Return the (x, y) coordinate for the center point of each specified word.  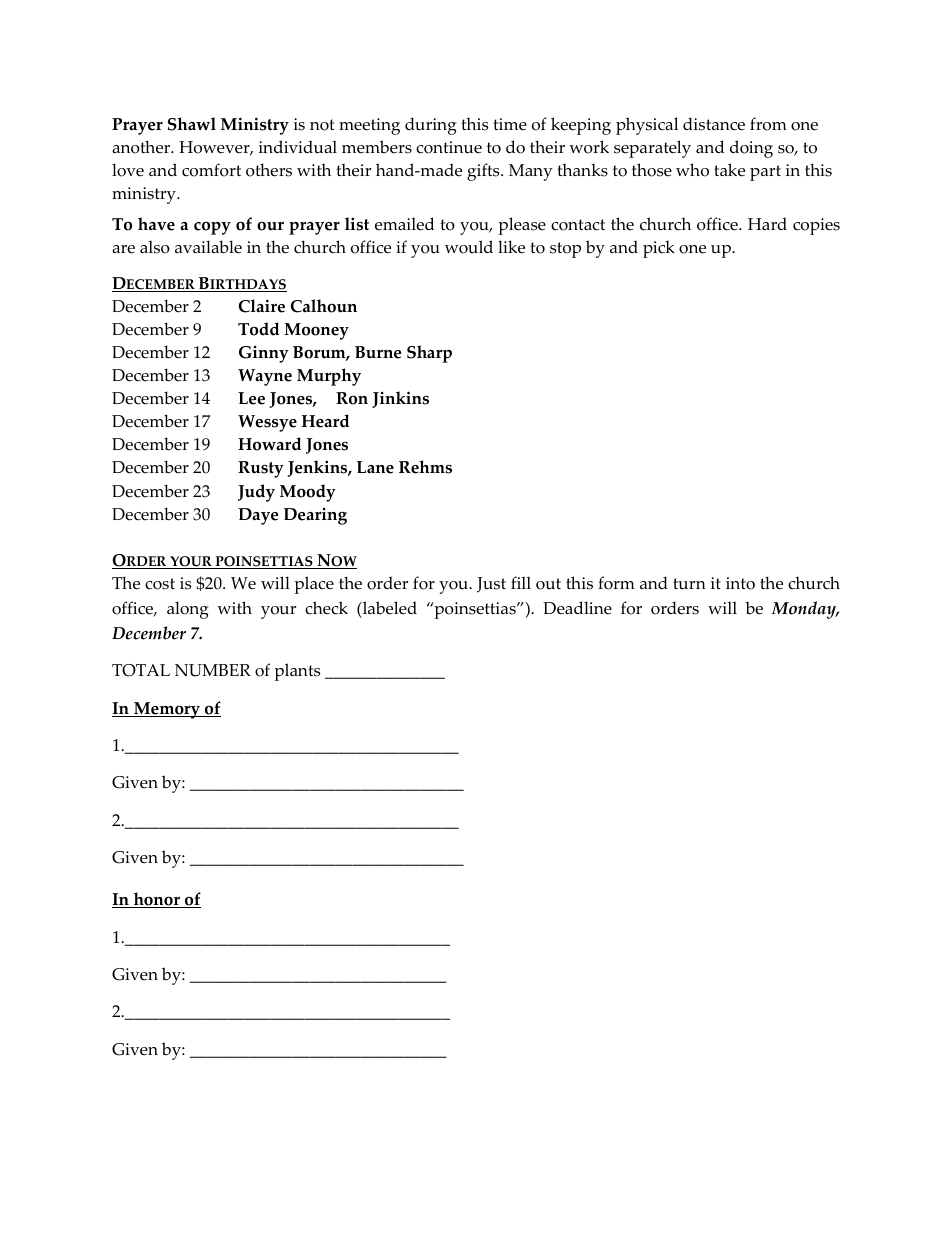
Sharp (429, 354)
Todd (258, 329)
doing (751, 149)
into (740, 583)
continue (449, 147)
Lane (375, 467)
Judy (256, 493)
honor (157, 900)
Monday (805, 610)
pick (659, 249)
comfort (211, 170)
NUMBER (213, 670)
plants (297, 672)
